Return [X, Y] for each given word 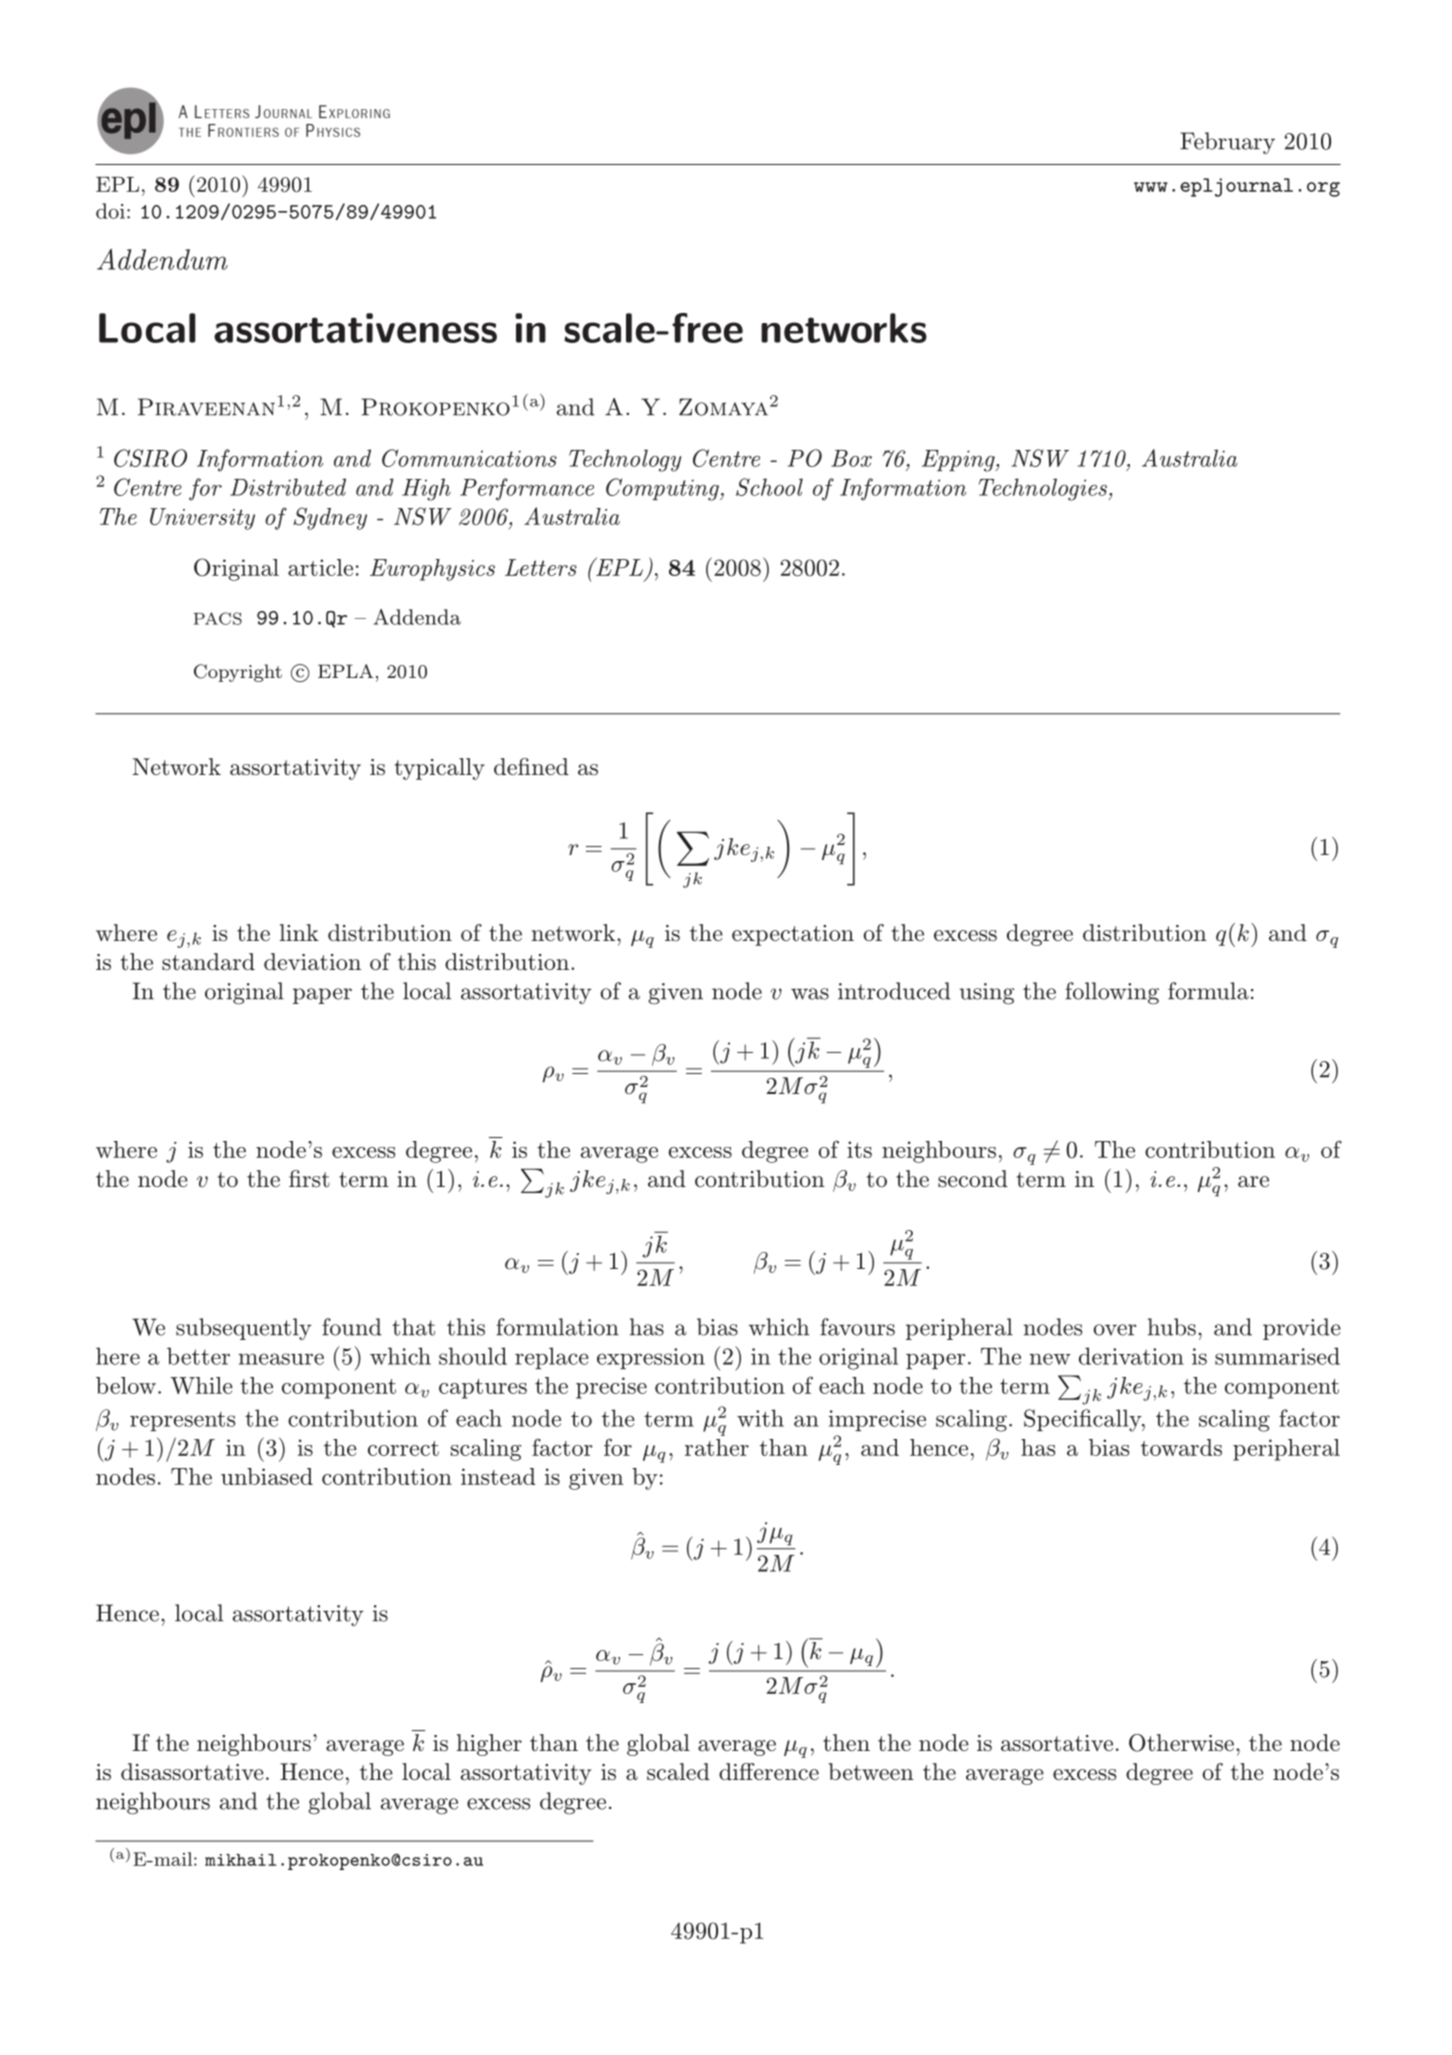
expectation [793, 935]
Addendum [162, 259]
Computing [663, 489]
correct [403, 1448]
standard [208, 962]
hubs [1172, 1327]
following [1112, 993]
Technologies [1044, 489]
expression [651, 1358]
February [1227, 143]
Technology [625, 460]
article [320, 567]
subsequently [244, 1329]
